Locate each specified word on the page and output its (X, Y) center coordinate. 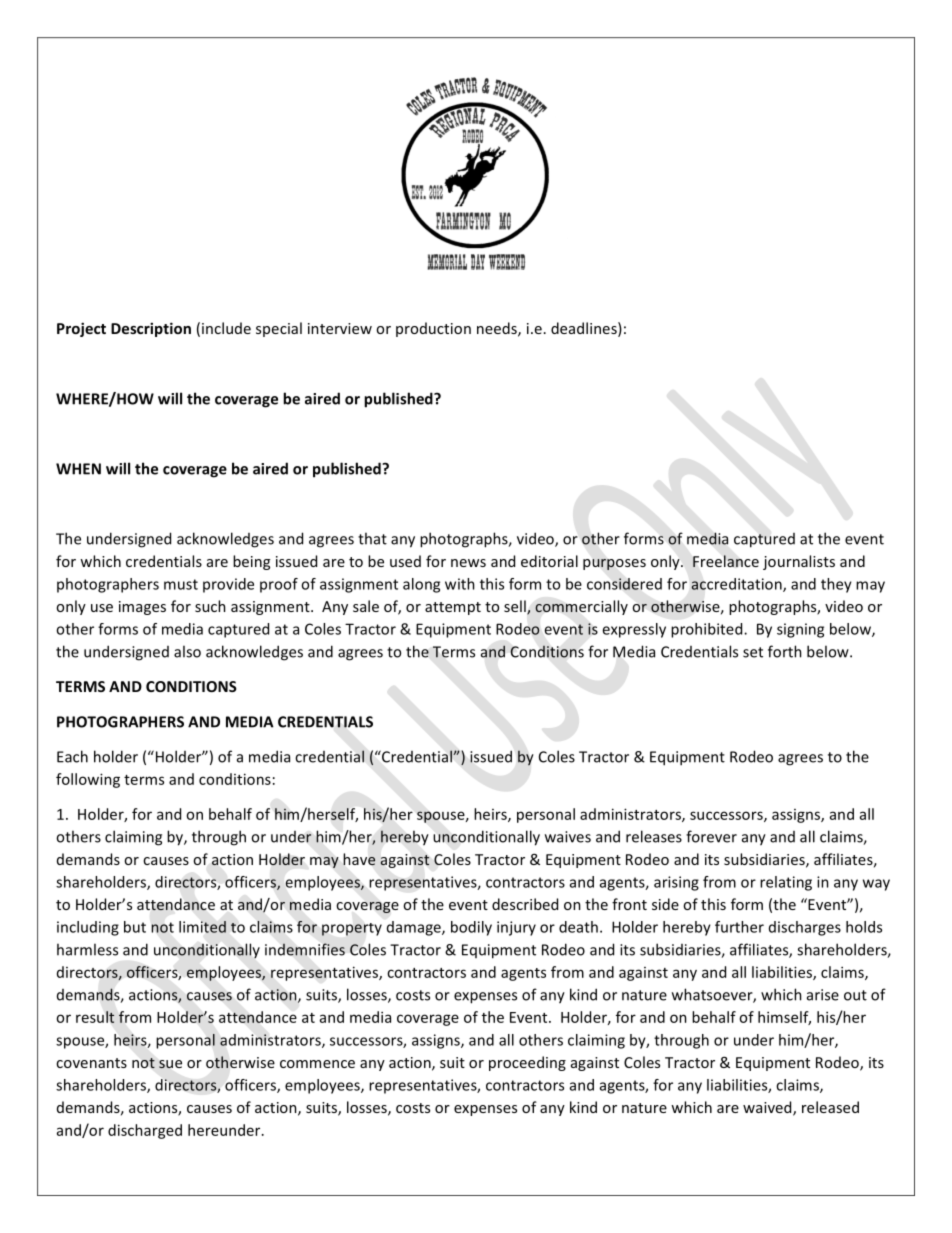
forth (785, 651)
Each (72, 756)
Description (151, 329)
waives (568, 837)
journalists (799, 562)
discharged (145, 1131)
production (433, 329)
